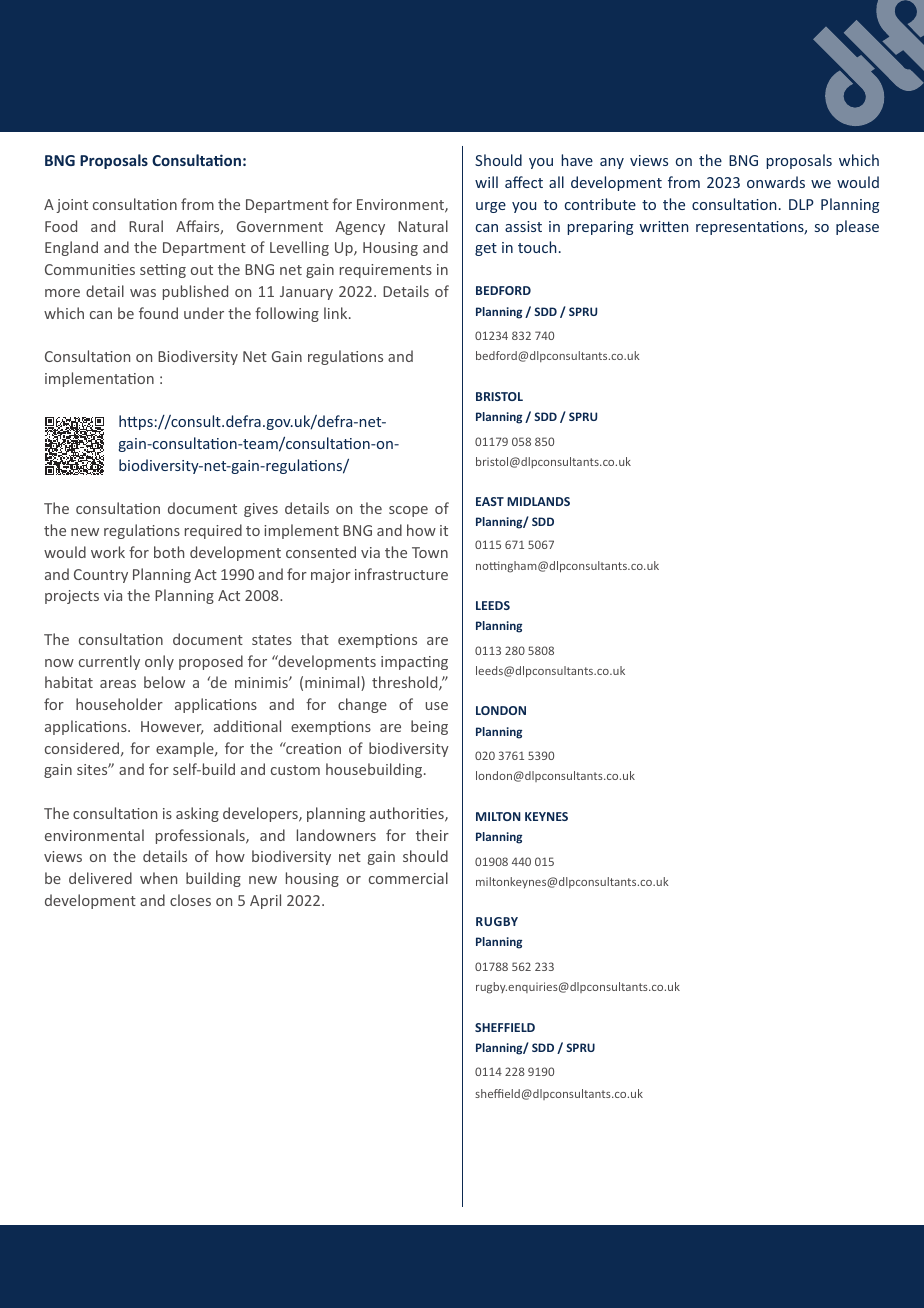  I want to click on impacting, so click(414, 663).
